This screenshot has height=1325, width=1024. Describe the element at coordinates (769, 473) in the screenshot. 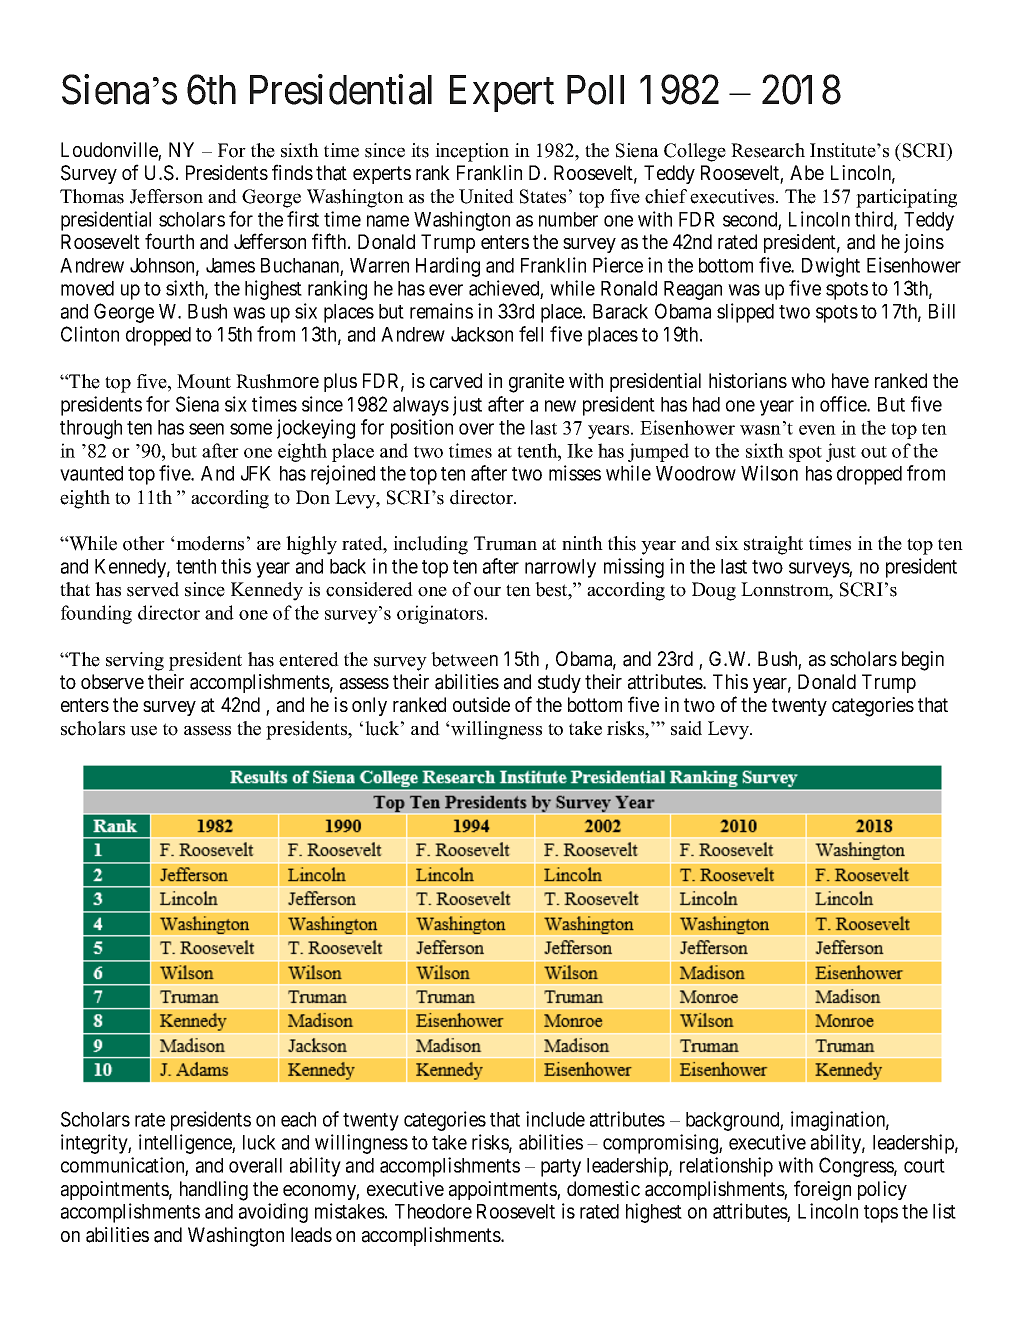

I see `Wilson` at that location.
